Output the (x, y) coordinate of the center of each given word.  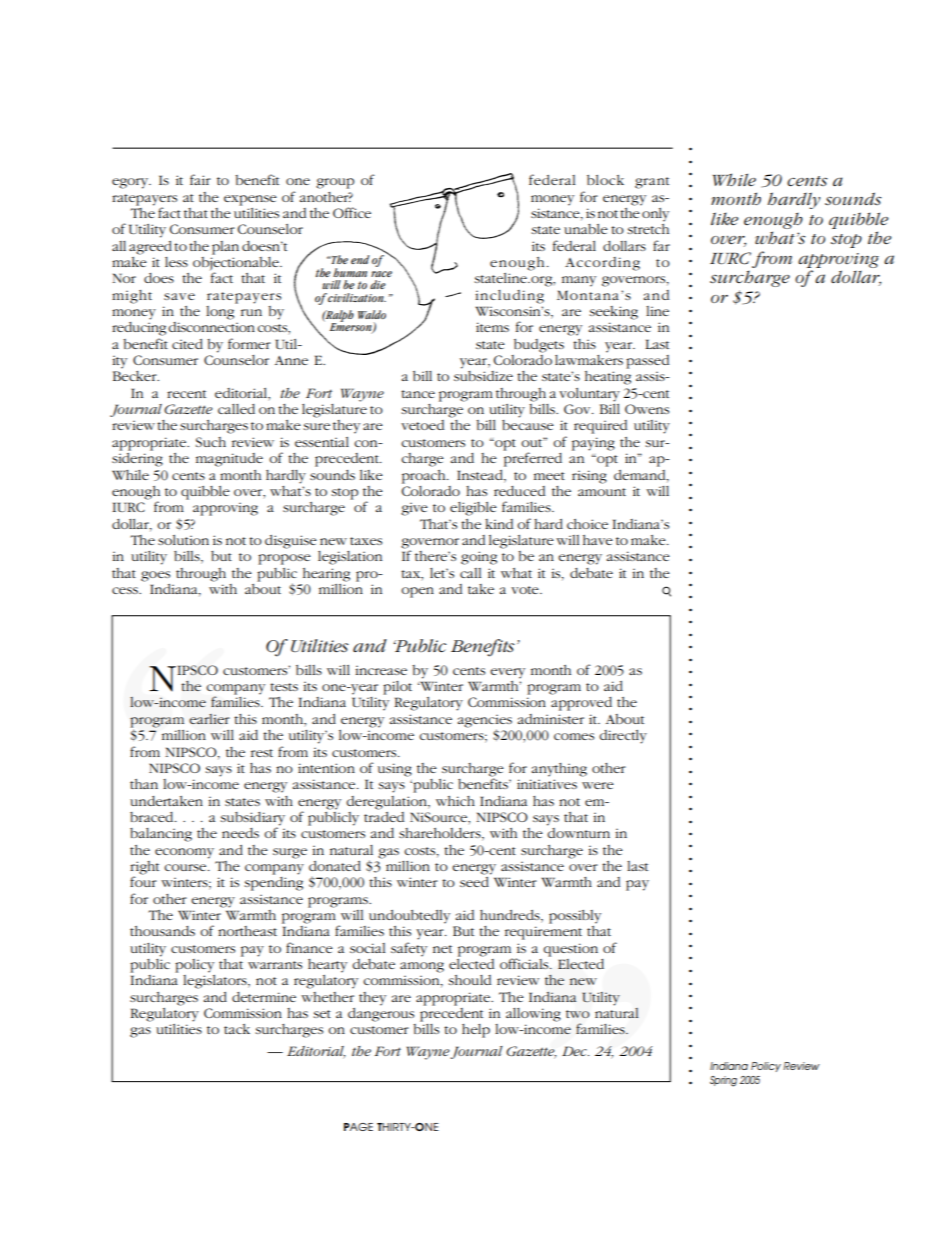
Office (352, 212)
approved (581, 704)
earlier (209, 719)
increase (381, 670)
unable (586, 229)
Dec (575, 1051)
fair (200, 179)
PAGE (358, 1127)
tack (237, 1029)
